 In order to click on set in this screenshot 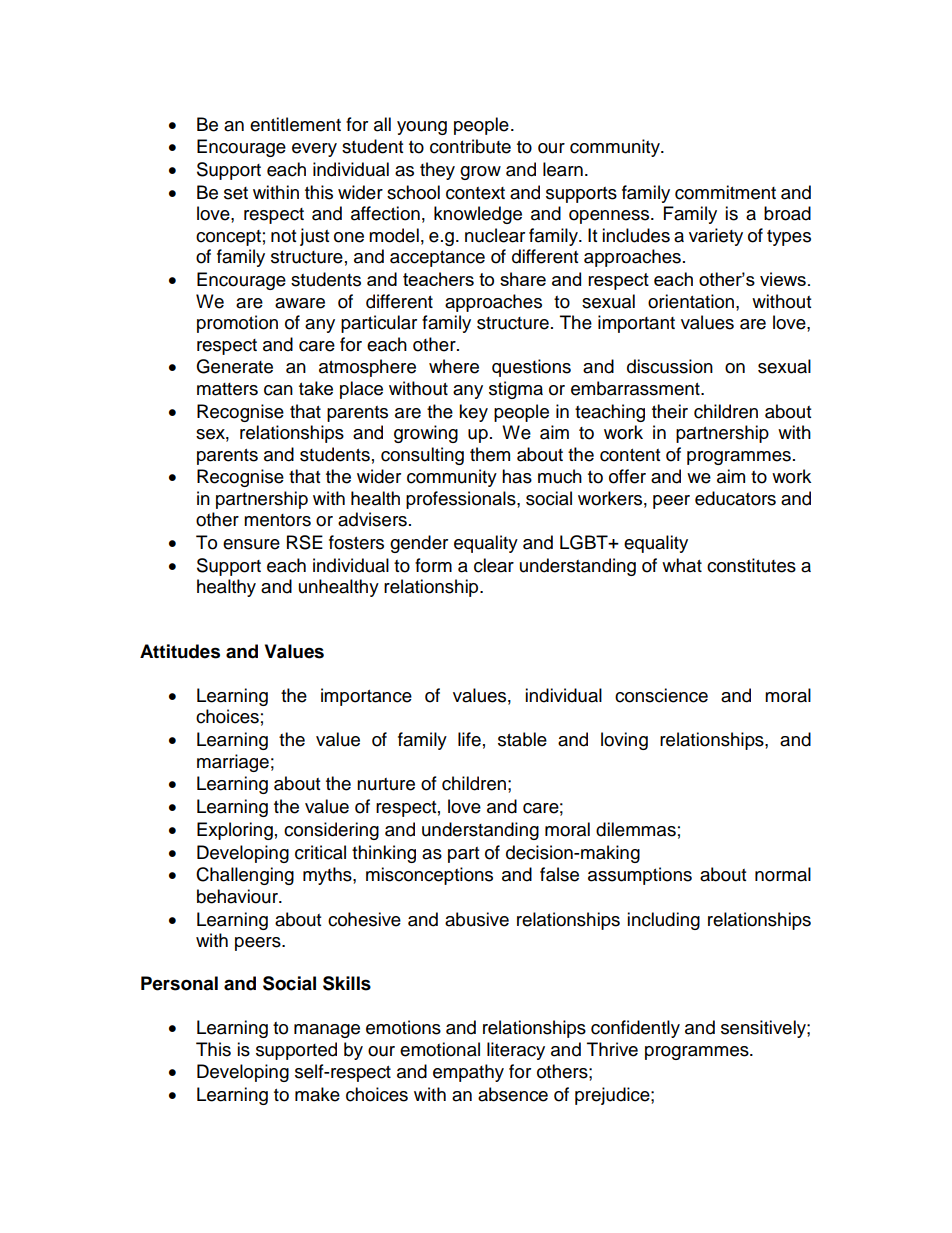, I will do `click(236, 193)`.
